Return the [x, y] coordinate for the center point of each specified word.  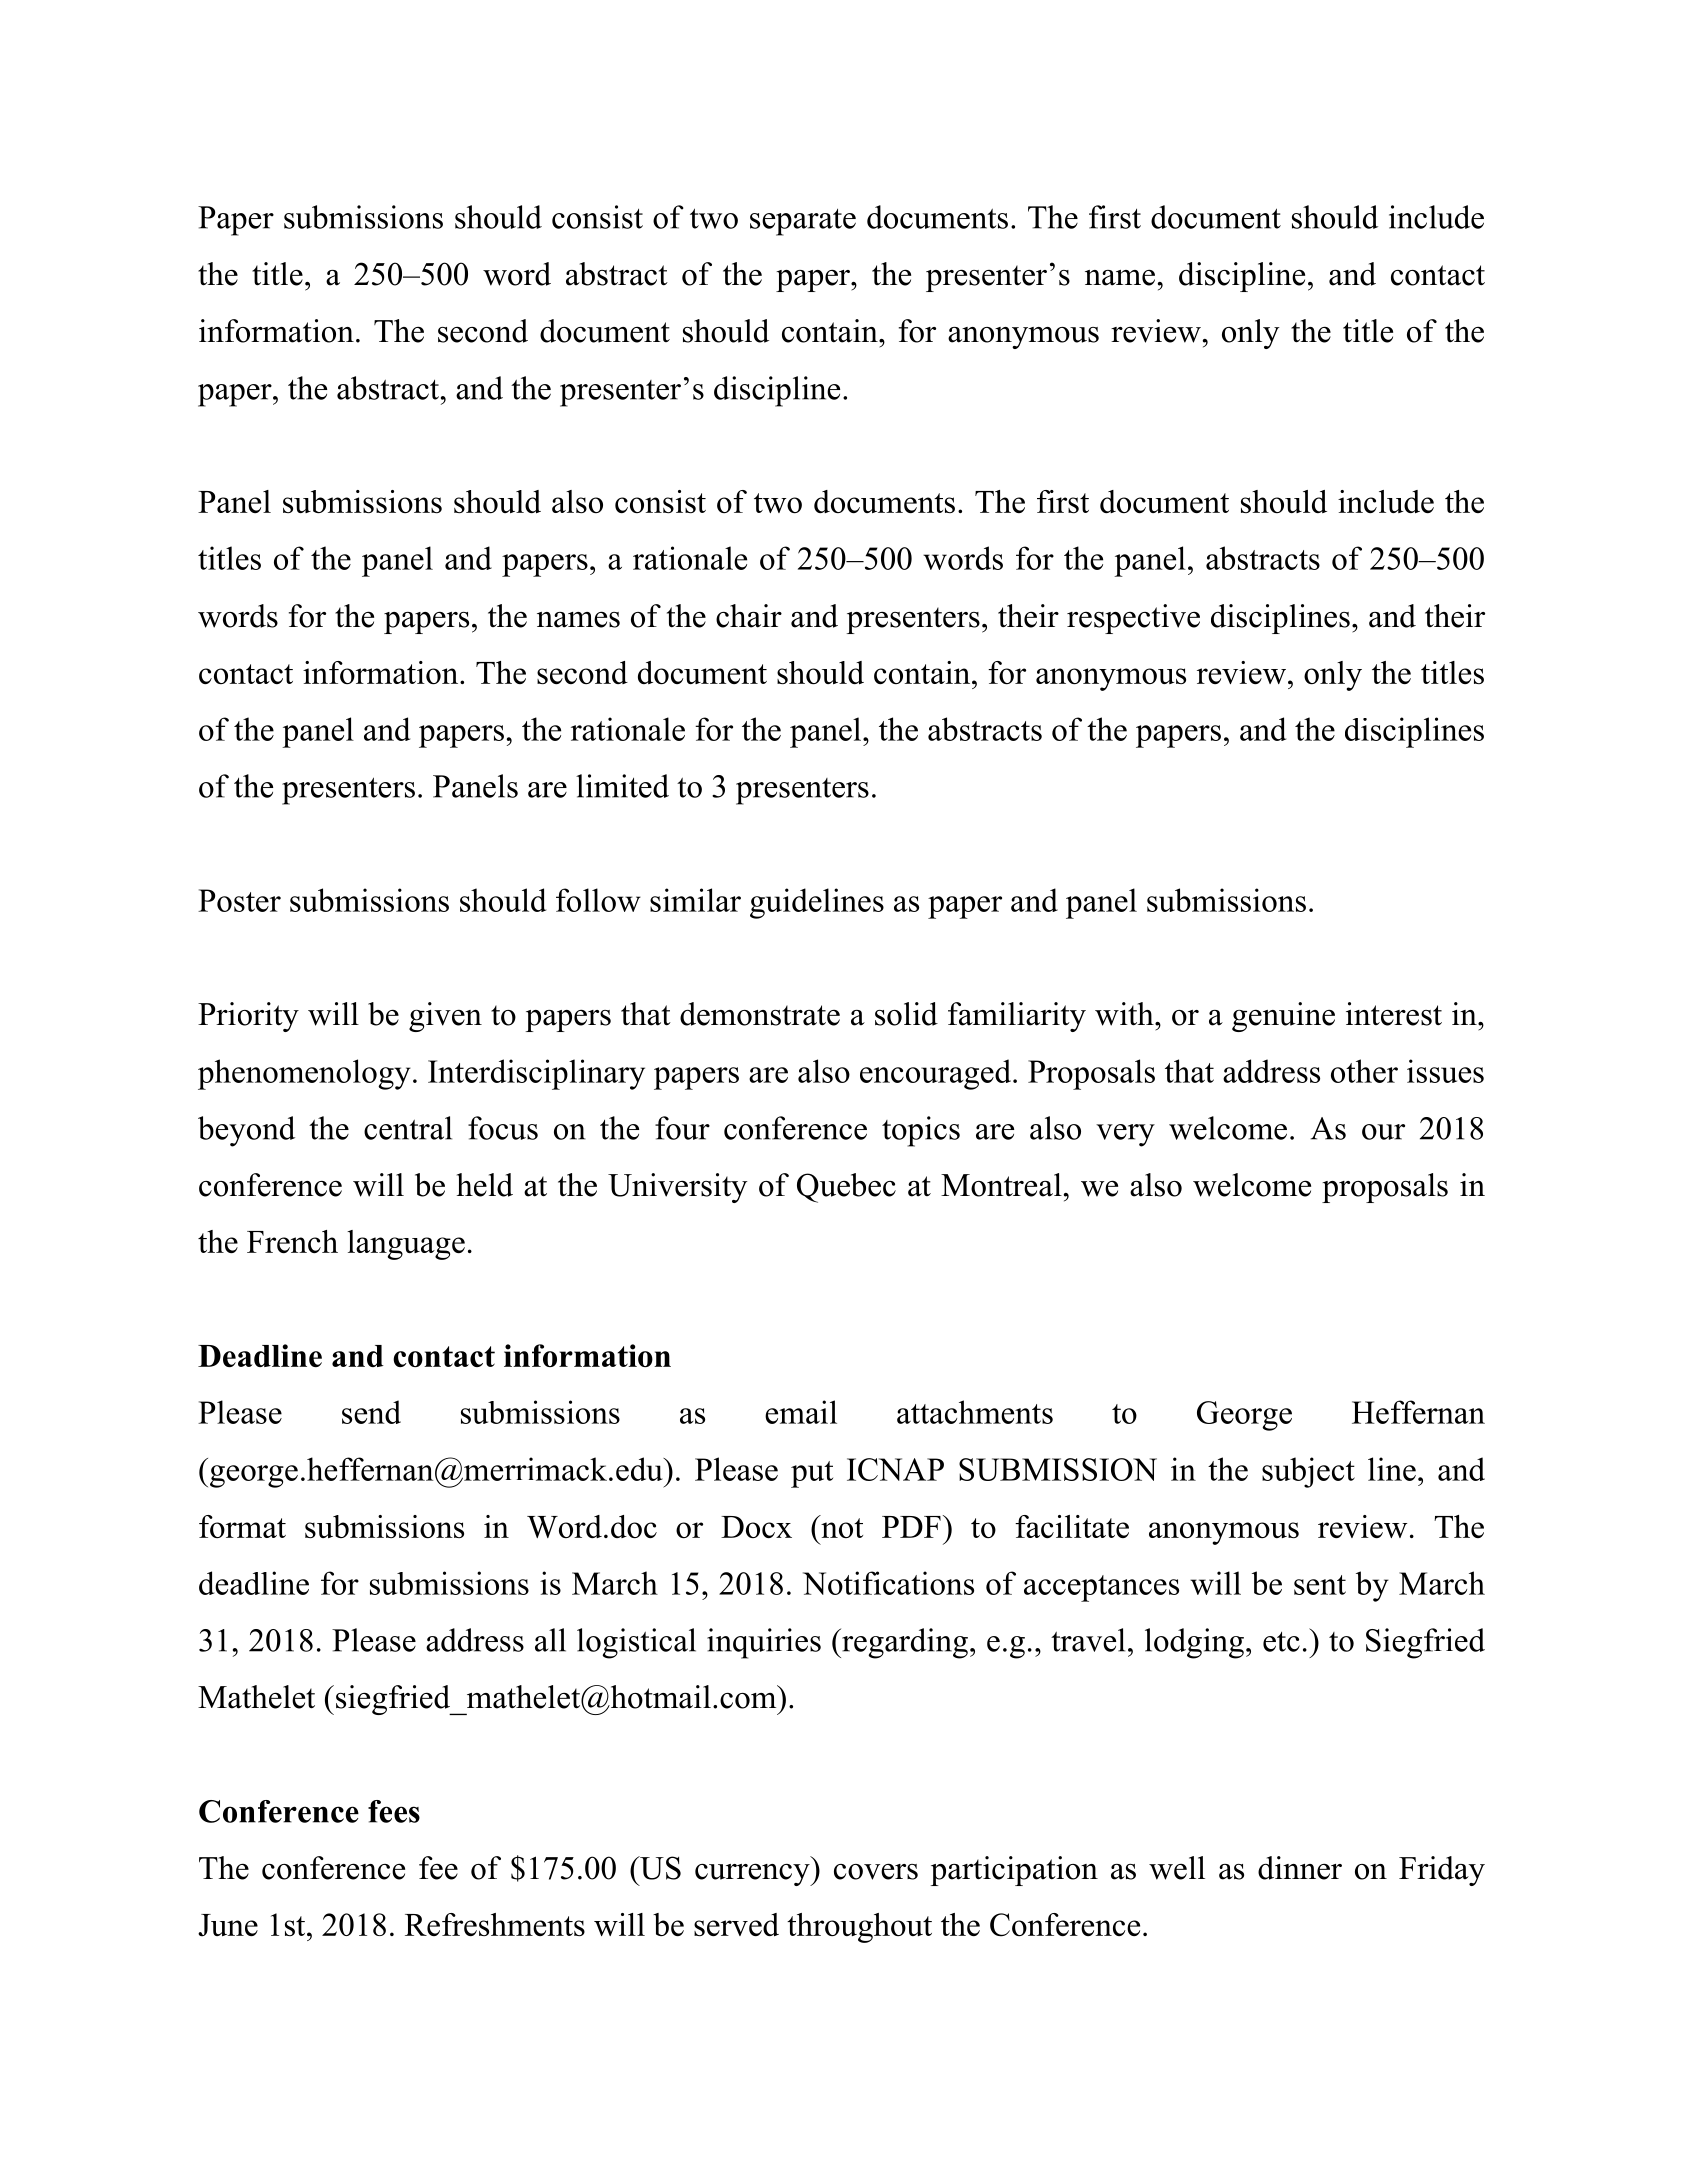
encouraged [935, 1074]
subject [1308, 1472]
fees [394, 1811]
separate [803, 222]
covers [876, 1871]
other [1364, 1071]
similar [695, 900]
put [812, 1474]
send [371, 1412]
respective [1133, 619]
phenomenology [304, 1074]
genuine [1283, 1017]
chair [749, 616]
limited [622, 786]
